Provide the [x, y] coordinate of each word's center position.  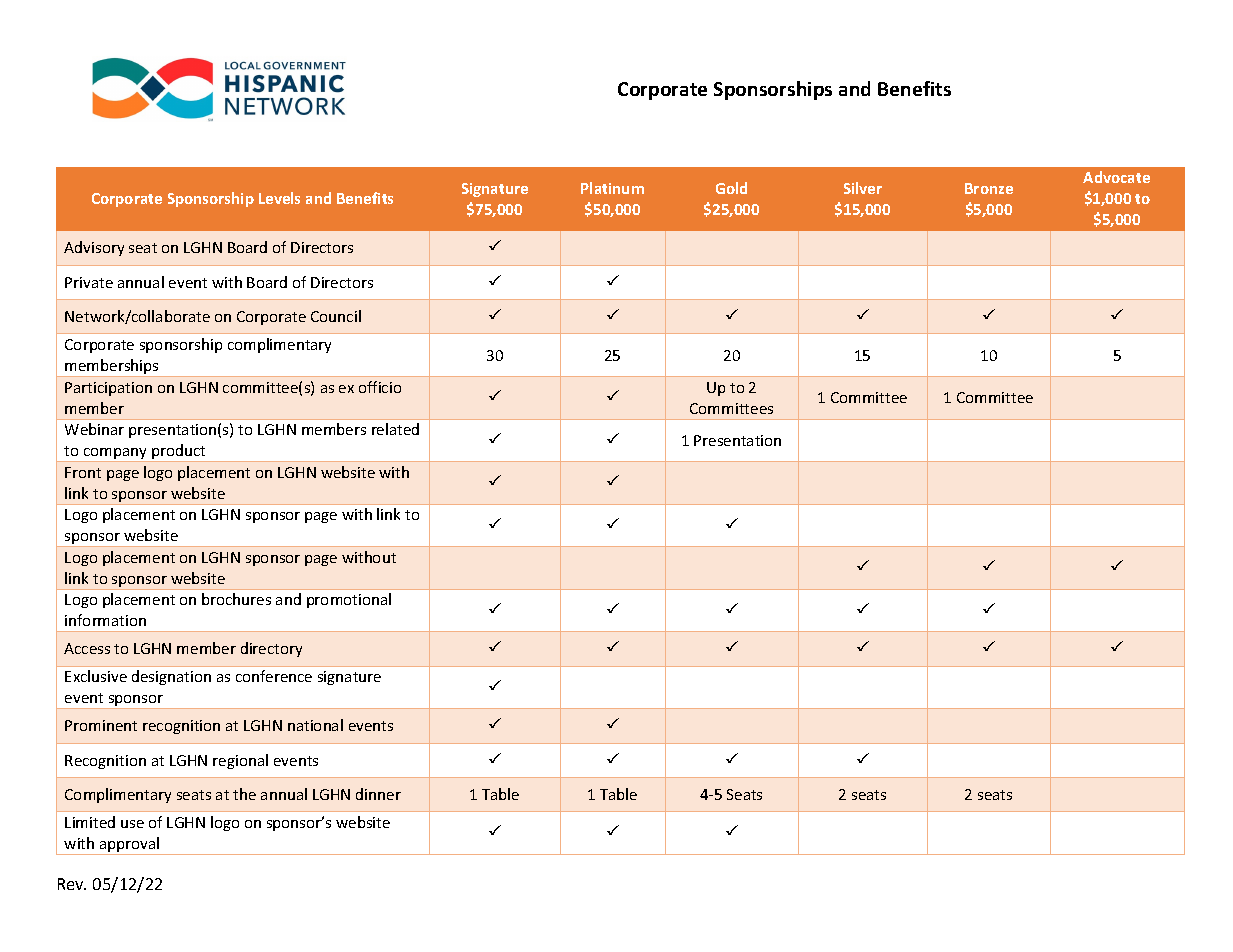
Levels [279, 198]
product [179, 453]
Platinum [612, 188]
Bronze [989, 188]
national [315, 725]
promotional [349, 600]
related [395, 429]
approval [130, 846]
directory [271, 649]
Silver [863, 188]
